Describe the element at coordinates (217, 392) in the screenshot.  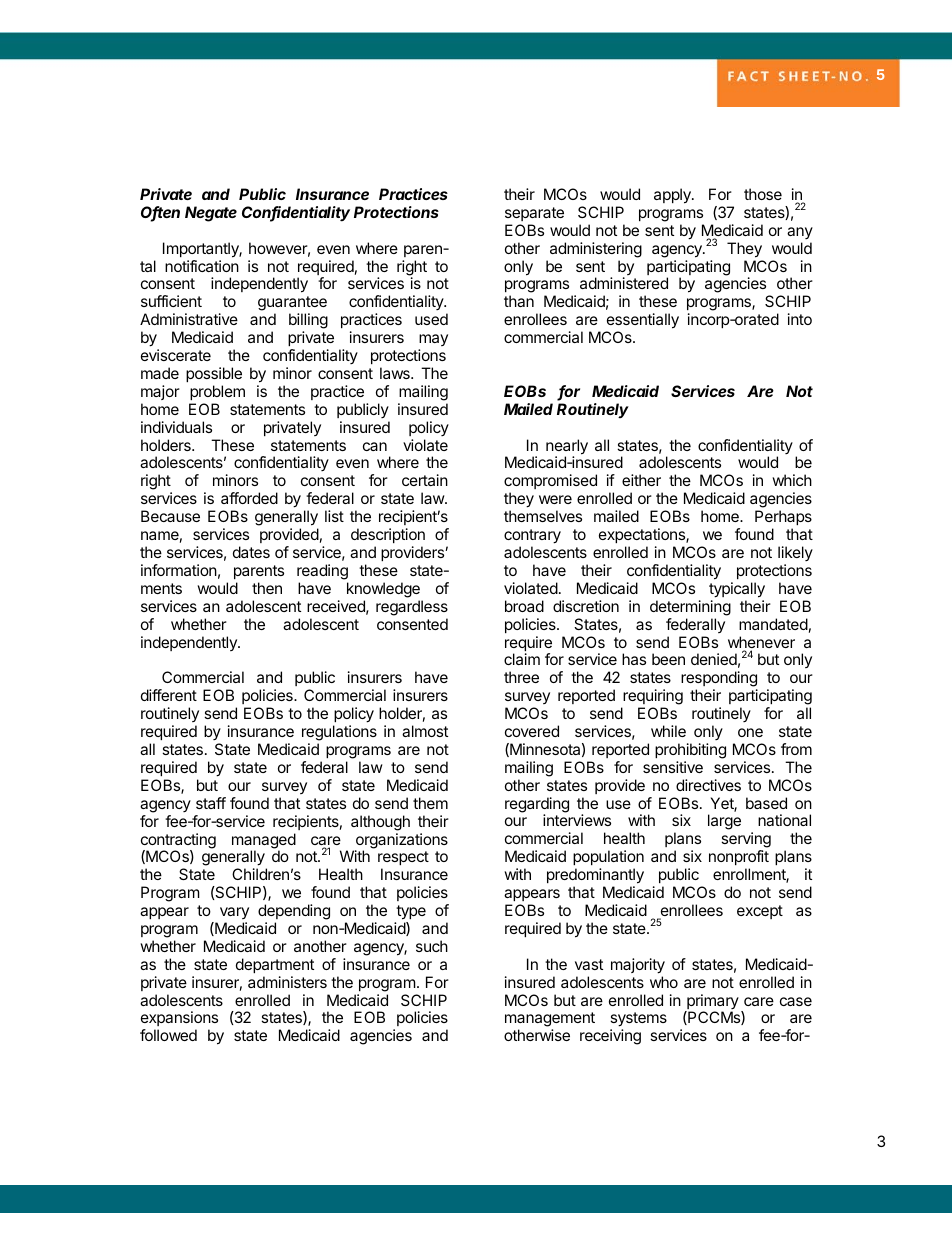
I see `problem` at that location.
